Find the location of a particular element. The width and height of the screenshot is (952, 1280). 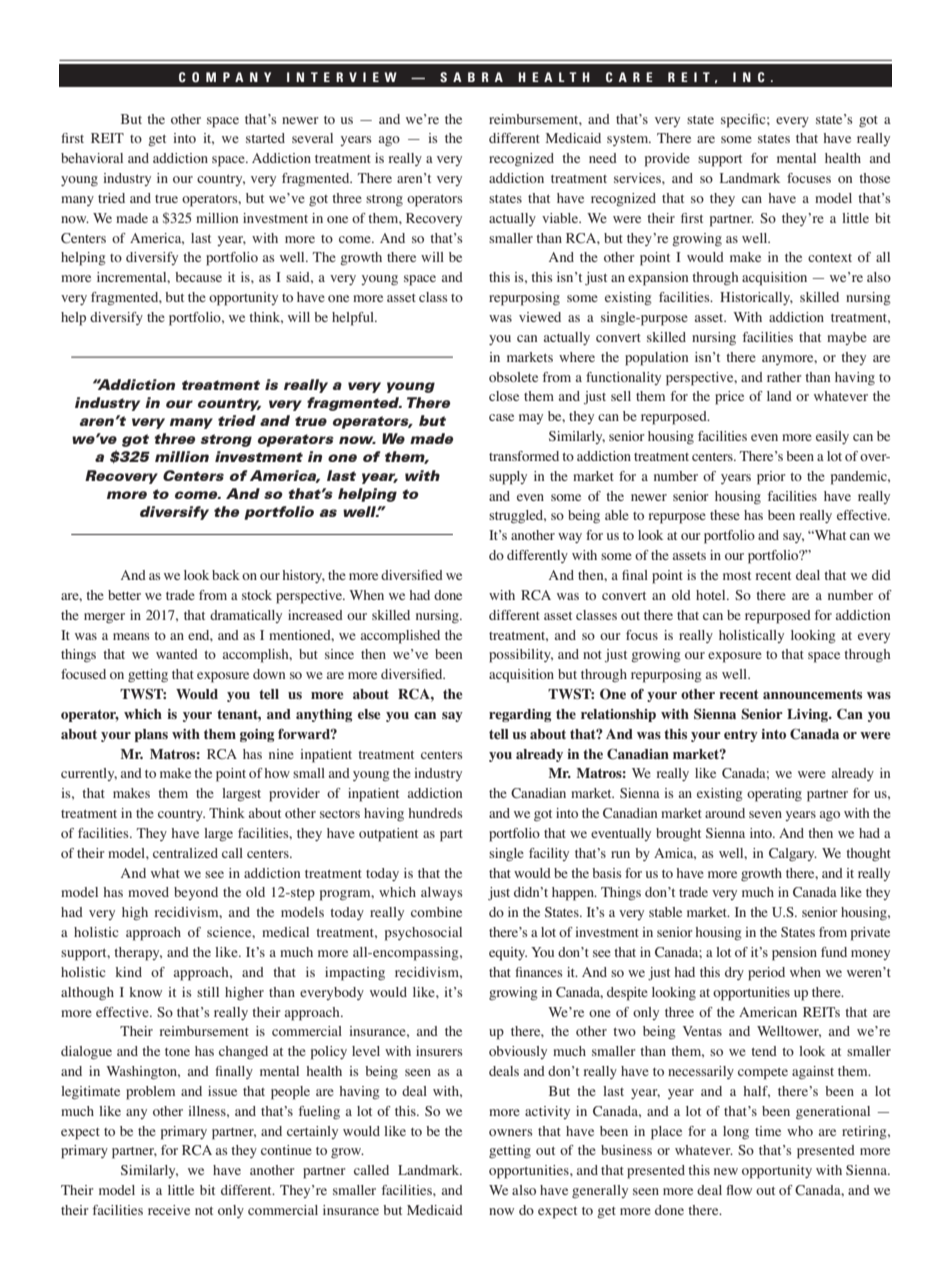

beyond is located at coordinates (196, 893).
